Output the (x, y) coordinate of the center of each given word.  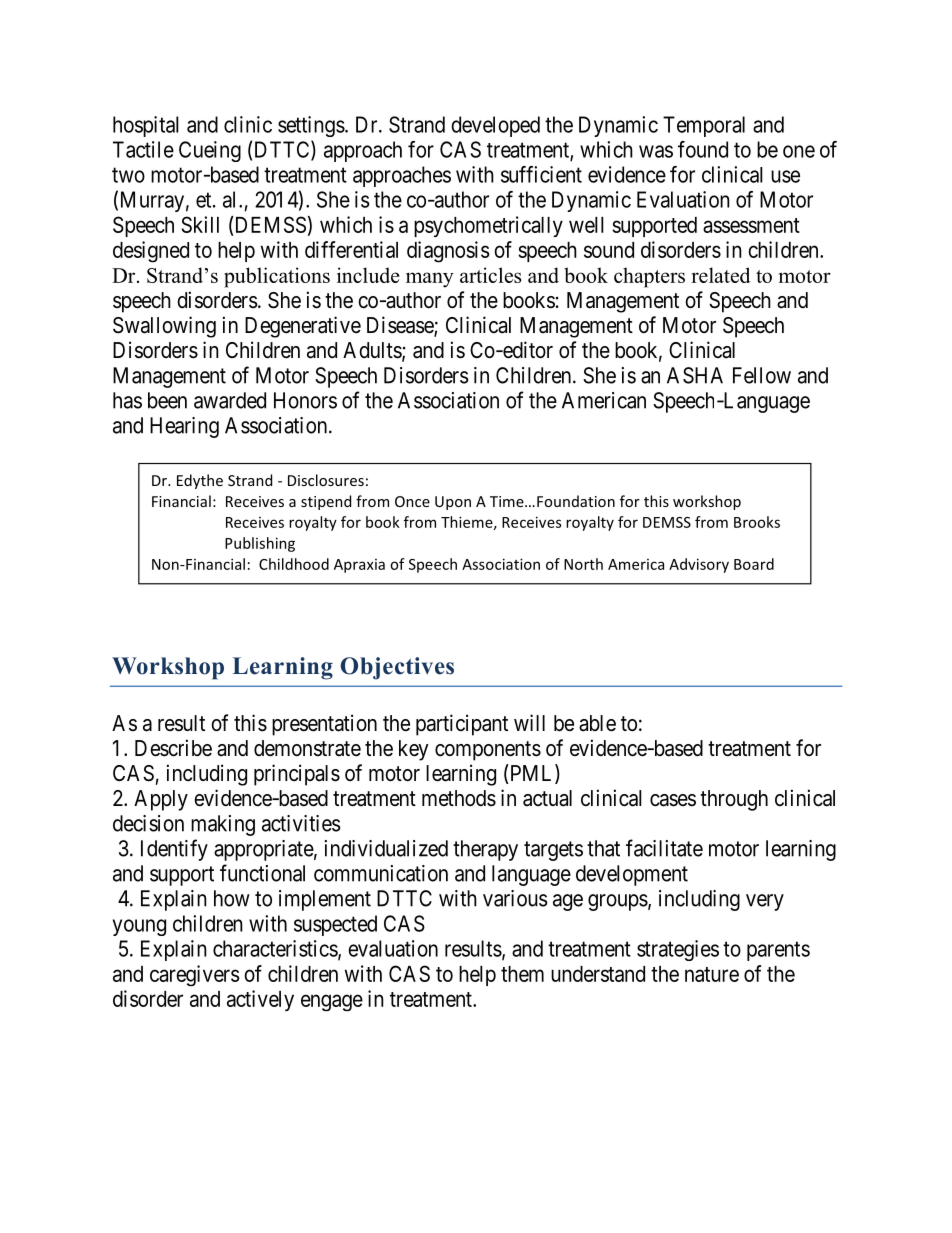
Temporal (704, 126)
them (522, 974)
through (734, 800)
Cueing (210, 151)
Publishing (260, 544)
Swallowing (164, 327)
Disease (401, 326)
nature (712, 974)
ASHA (695, 375)
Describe (173, 748)
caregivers (195, 975)
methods (459, 798)
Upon (453, 503)
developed (495, 126)
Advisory (699, 565)
